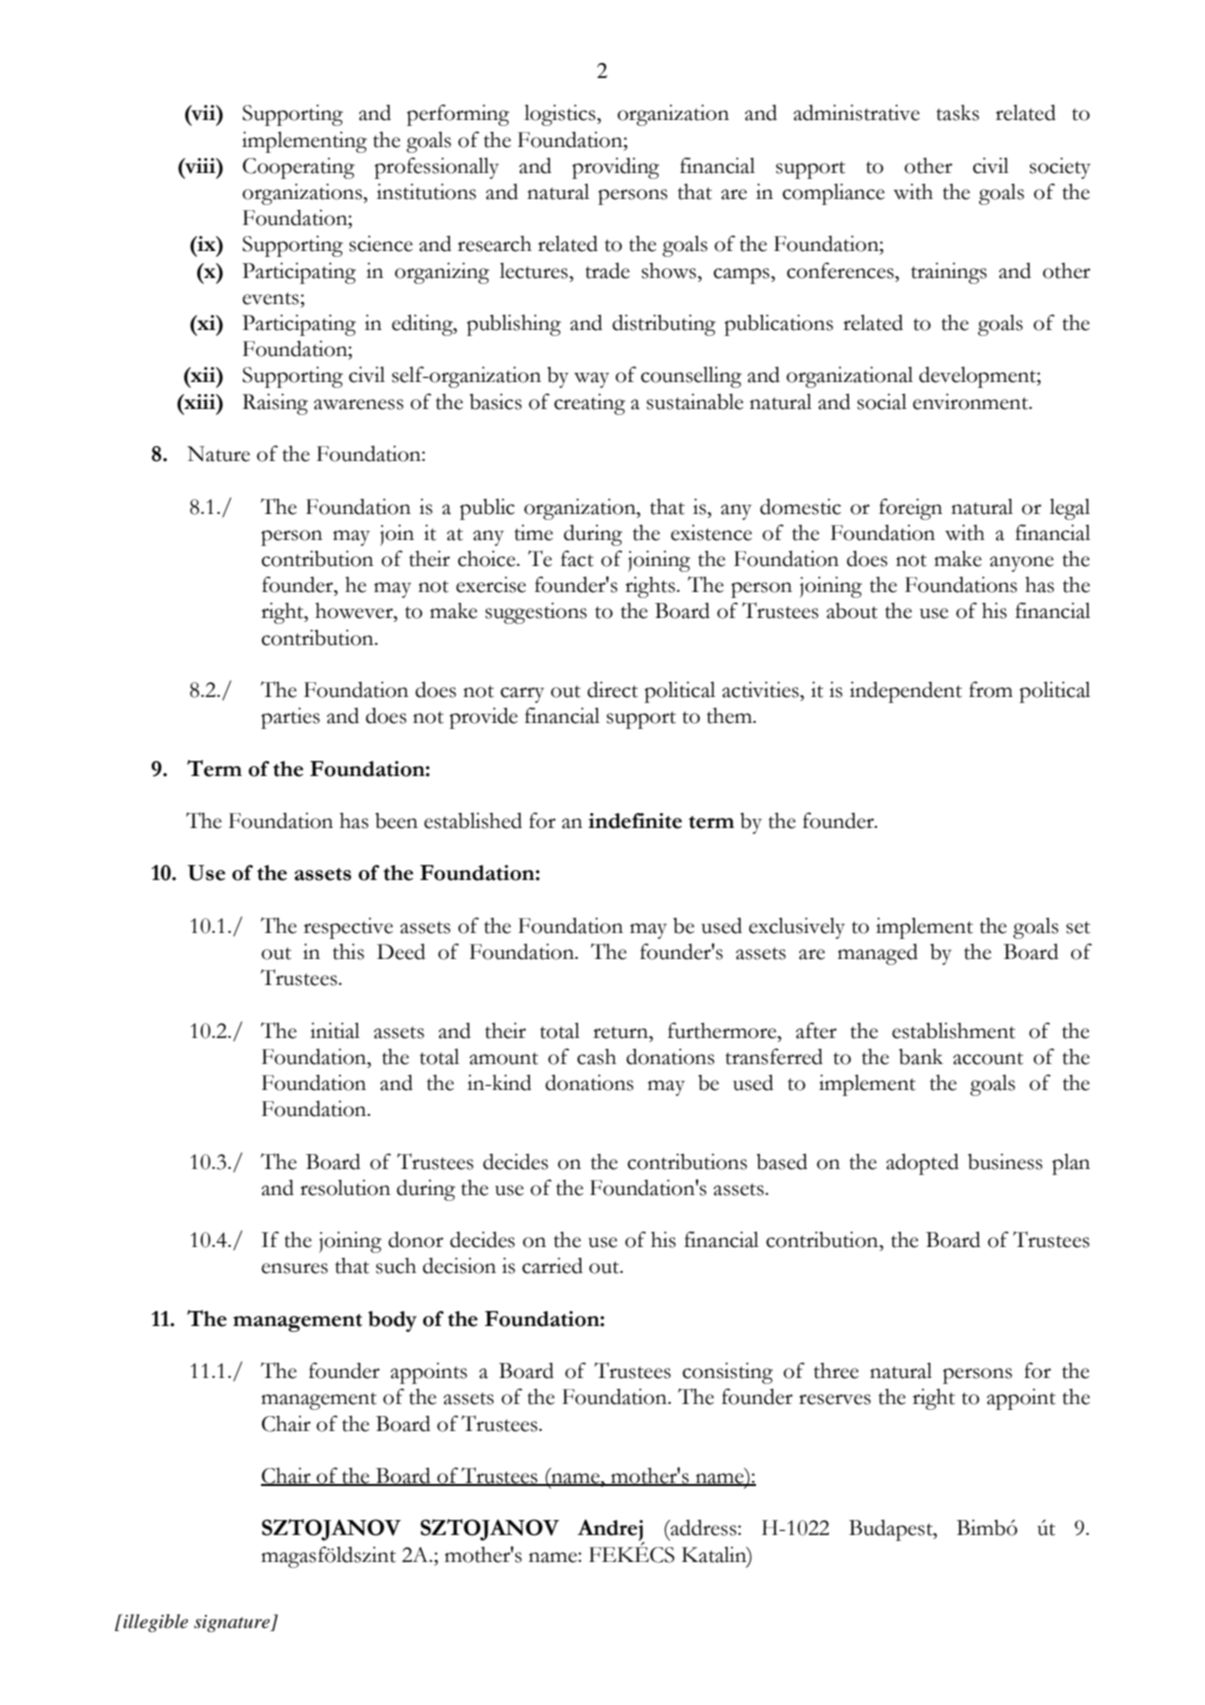 This document has width=1205, height=1705. What do you see at coordinates (154, 1623) in the document?
I see `illegible` at bounding box center [154, 1623].
